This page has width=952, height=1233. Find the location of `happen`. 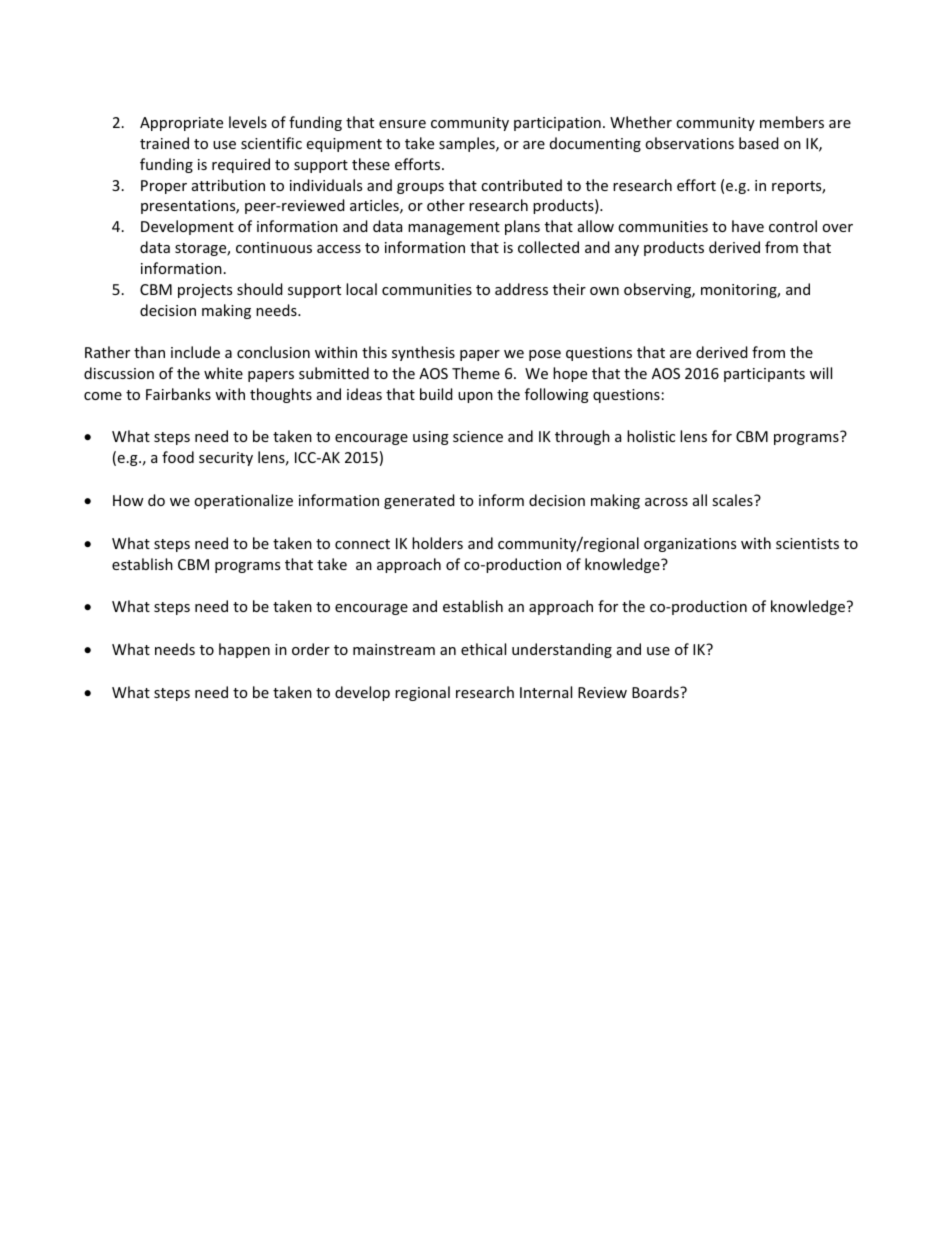

happen is located at coordinates (244, 650).
